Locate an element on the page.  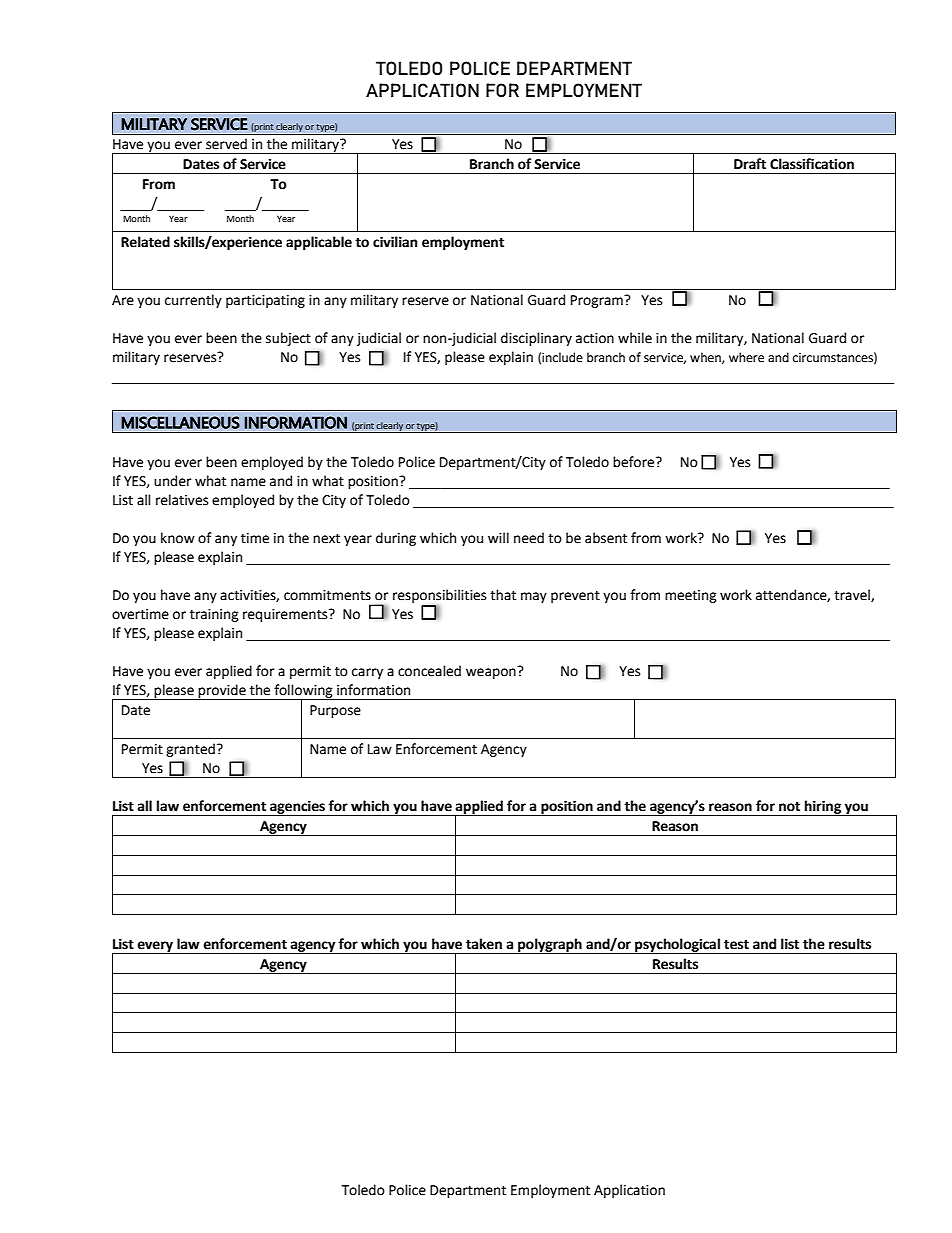
know is located at coordinates (178, 538).
